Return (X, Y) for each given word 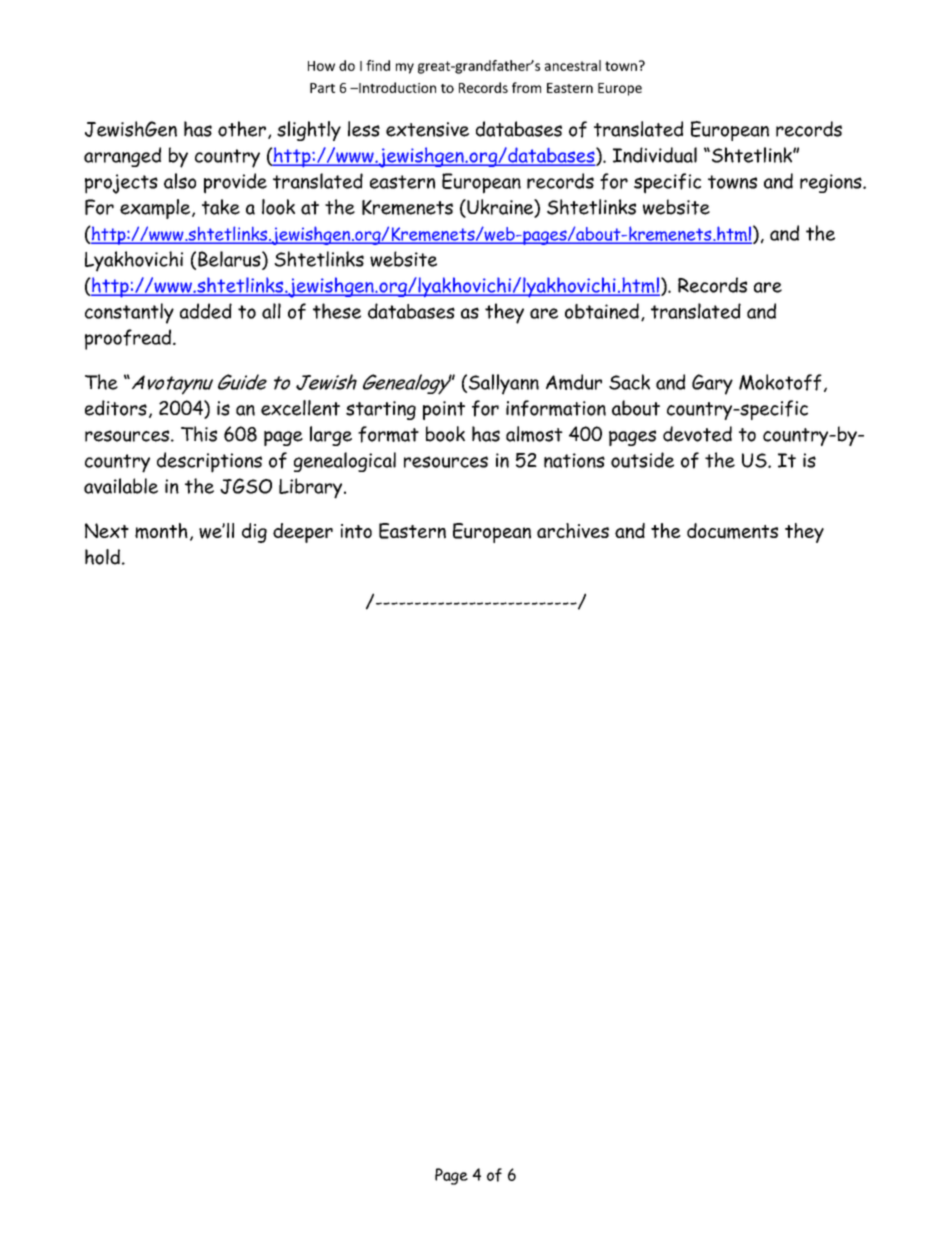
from (526, 87)
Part (322, 88)
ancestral (573, 65)
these (337, 311)
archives (573, 530)
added (206, 311)
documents (732, 531)
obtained (602, 311)
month (161, 531)
